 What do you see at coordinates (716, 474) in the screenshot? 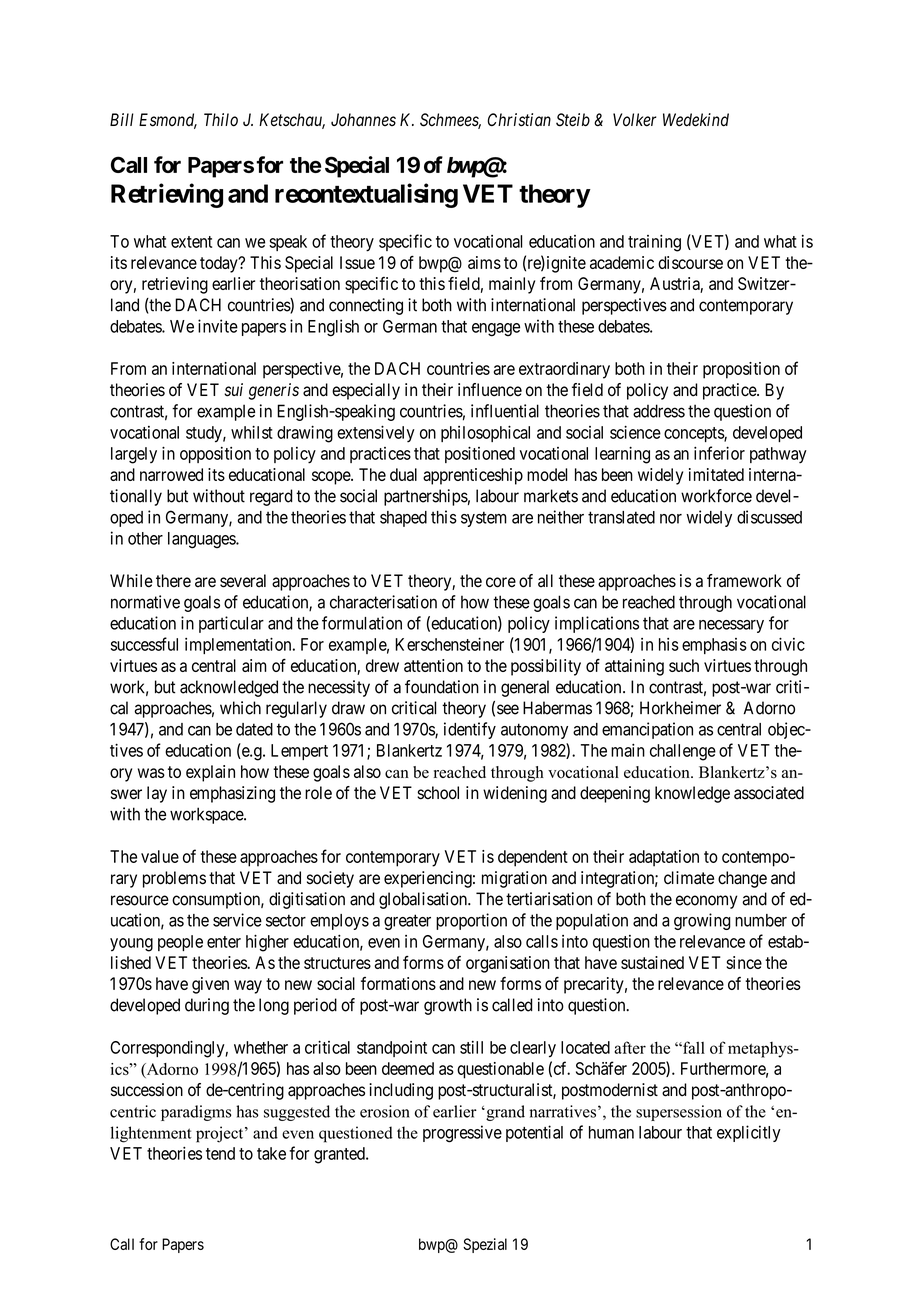
I see `imitated` at bounding box center [716, 474].
